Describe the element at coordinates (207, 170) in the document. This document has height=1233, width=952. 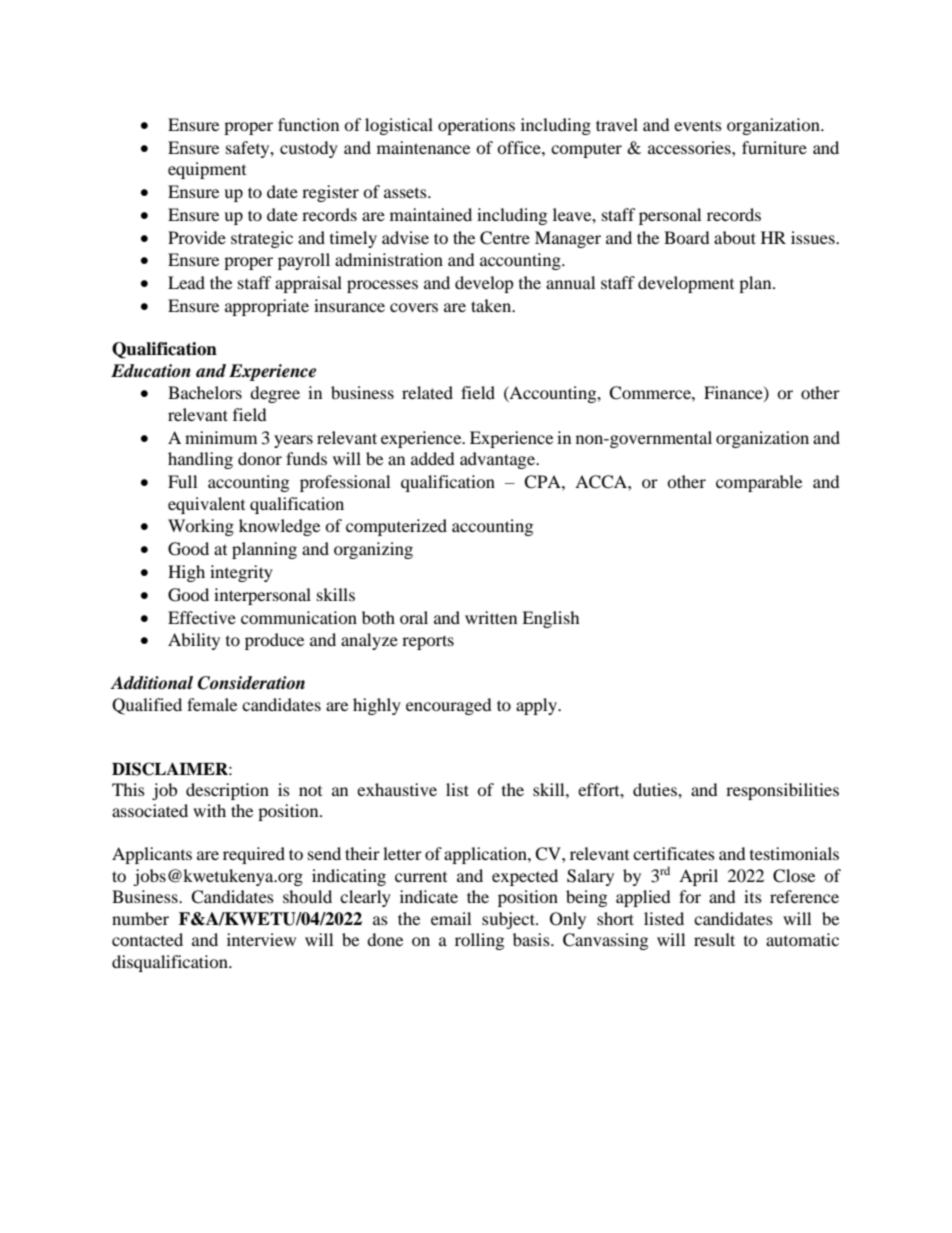
I see `equipment` at that location.
